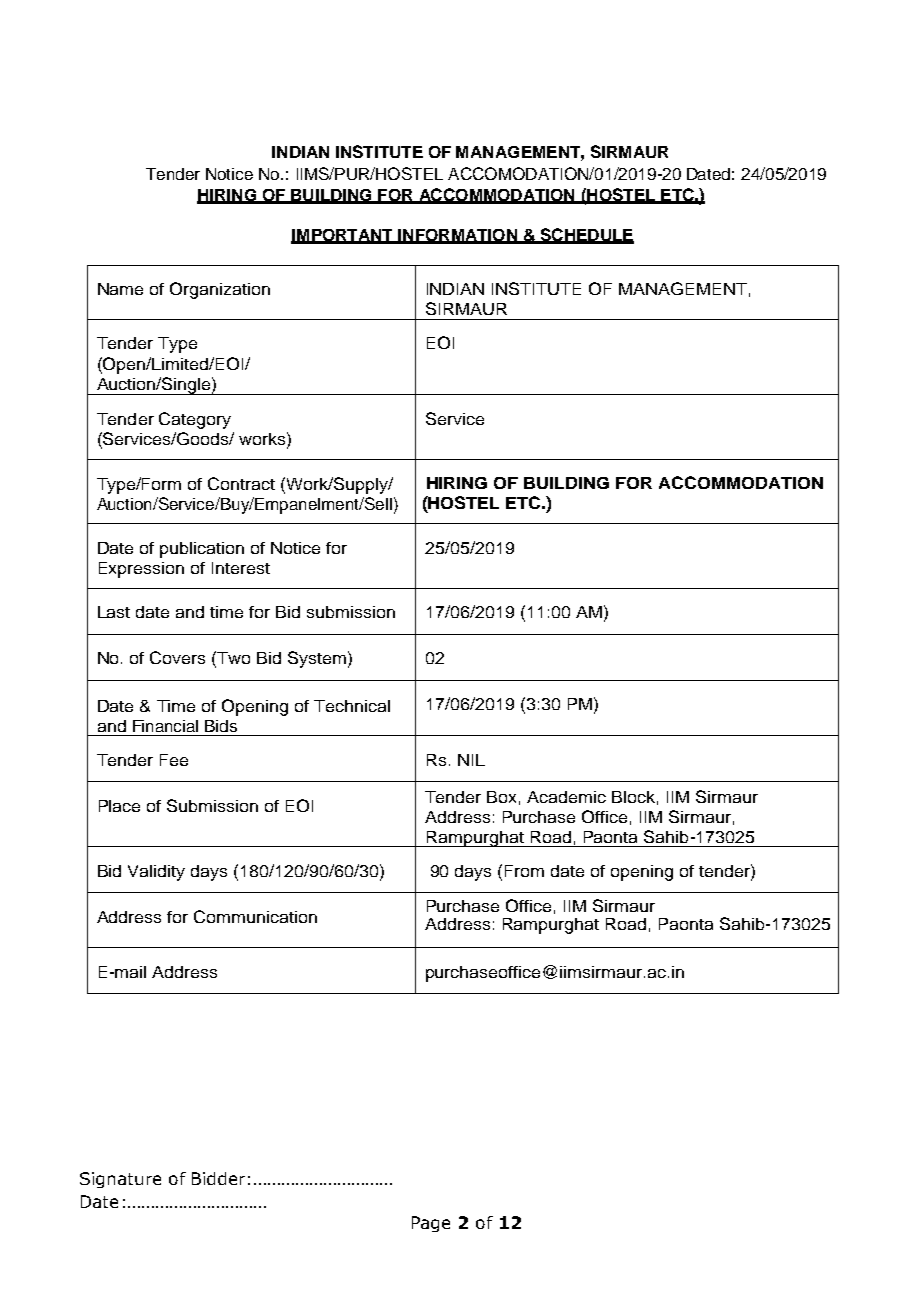  I want to click on Bidder, so click(218, 1178).
